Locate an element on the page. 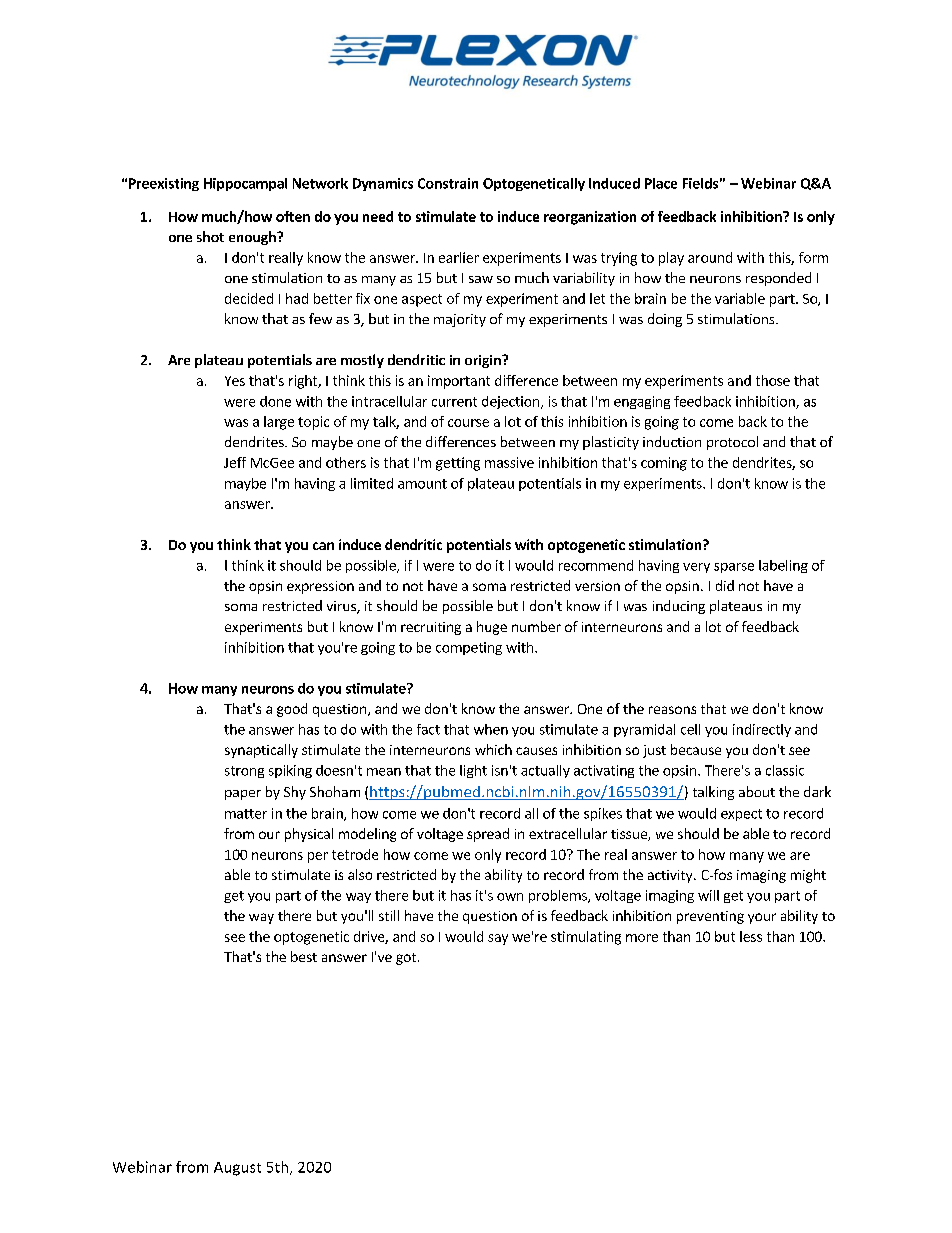 The image size is (952, 1233). often is located at coordinates (293, 216).
